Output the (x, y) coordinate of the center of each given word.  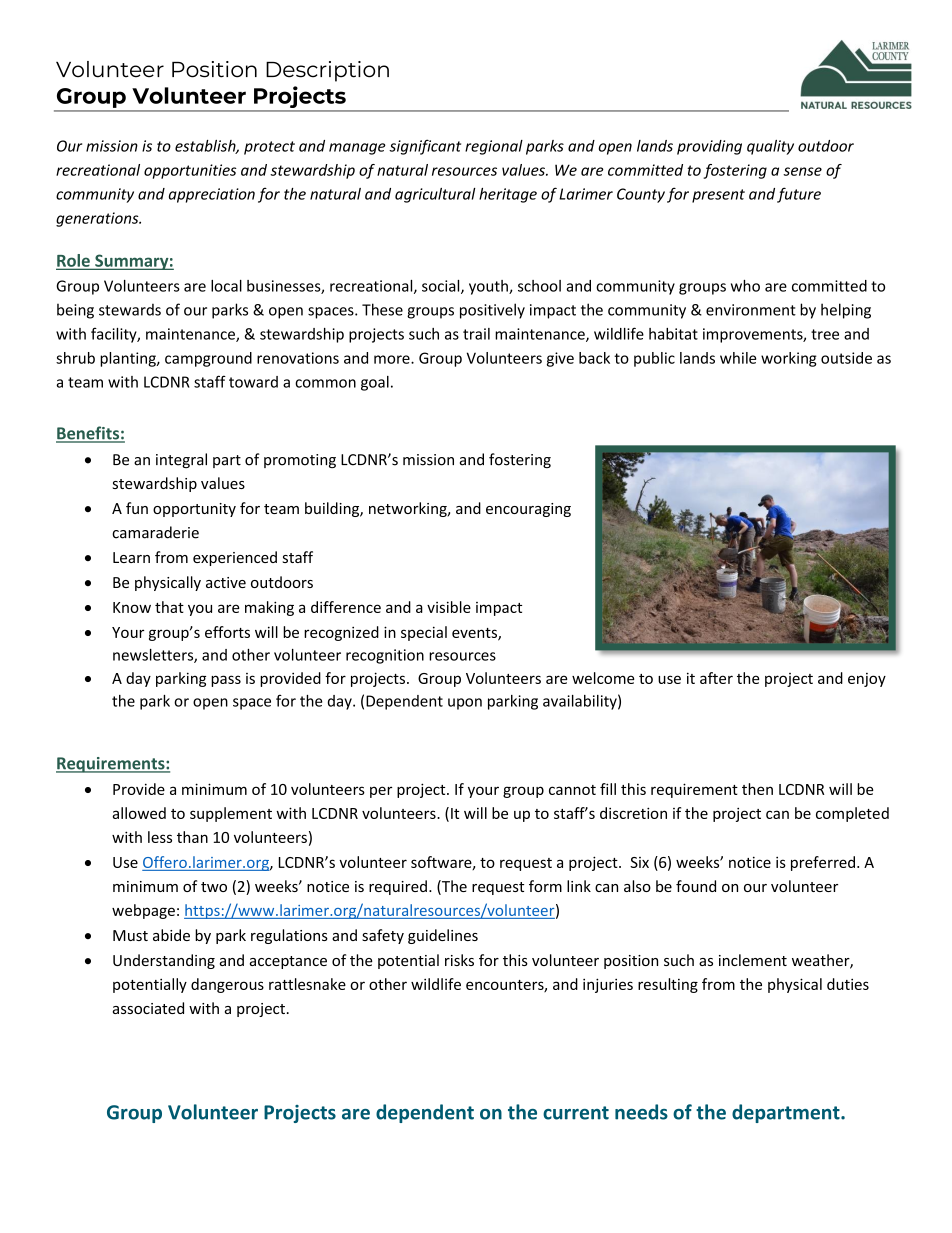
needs (641, 1112)
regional (494, 147)
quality (770, 147)
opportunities (190, 171)
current (576, 1113)
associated (148, 1008)
